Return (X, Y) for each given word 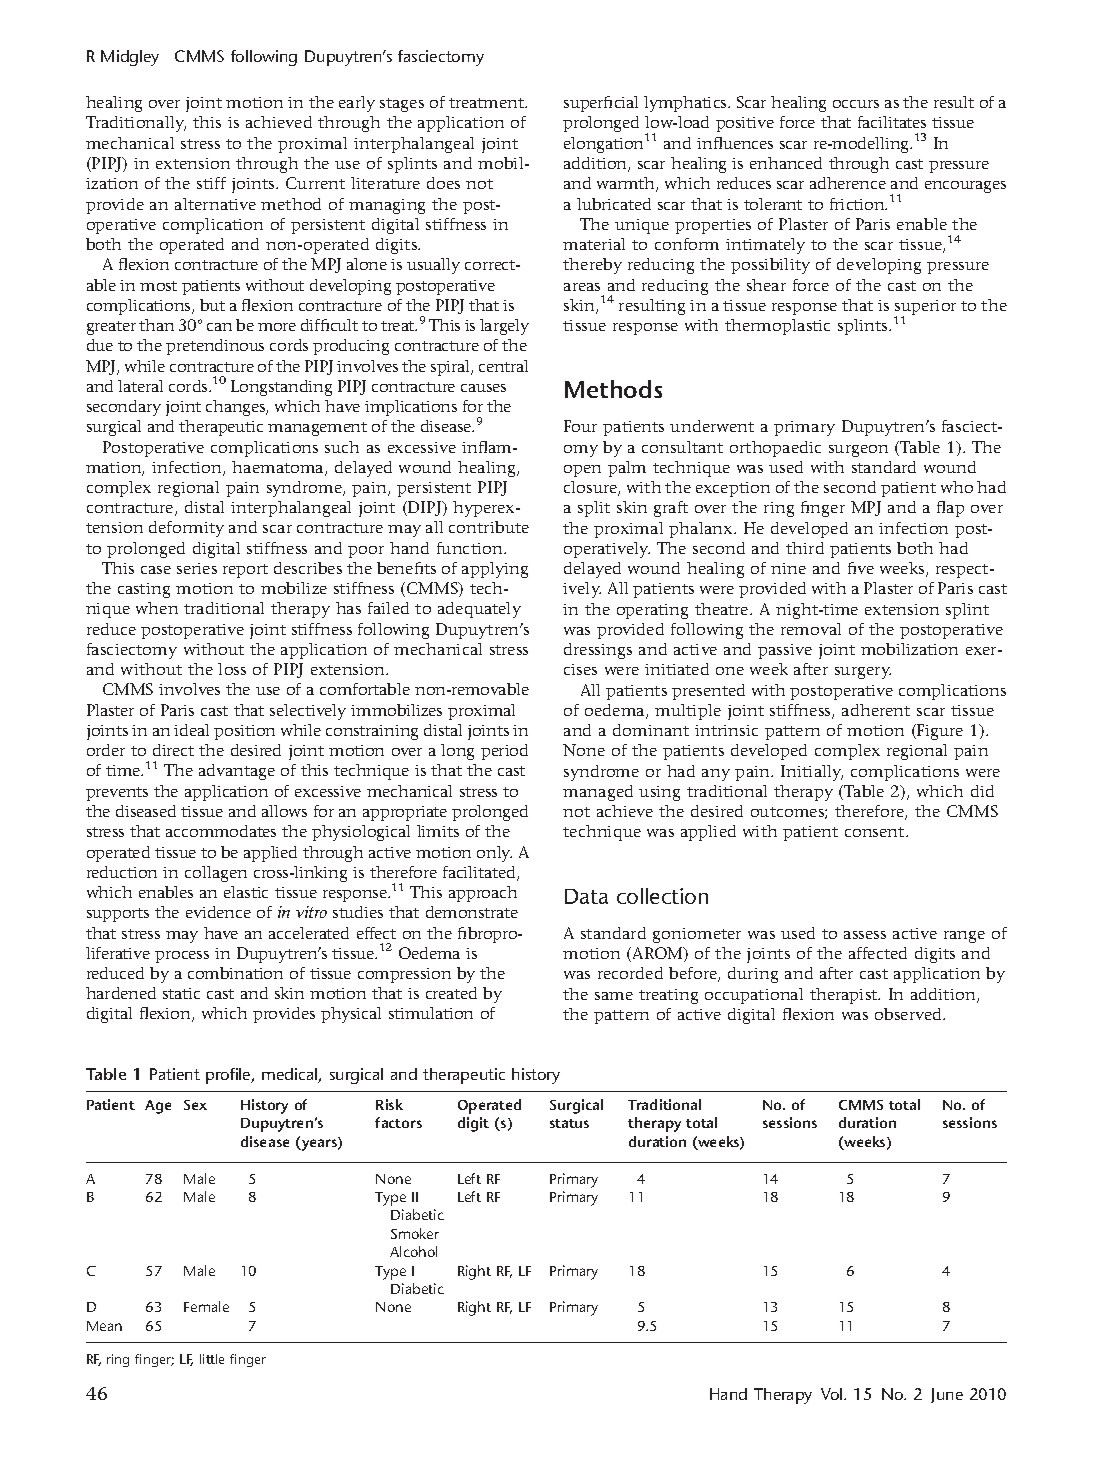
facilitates (892, 122)
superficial (601, 104)
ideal (191, 730)
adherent (876, 710)
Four (580, 426)
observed (910, 1014)
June (947, 1395)
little (212, 1359)
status (569, 1123)
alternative (215, 204)
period (504, 752)
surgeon (858, 451)
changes (237, 408)
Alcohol (413, 1251)
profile (229, 1076)
